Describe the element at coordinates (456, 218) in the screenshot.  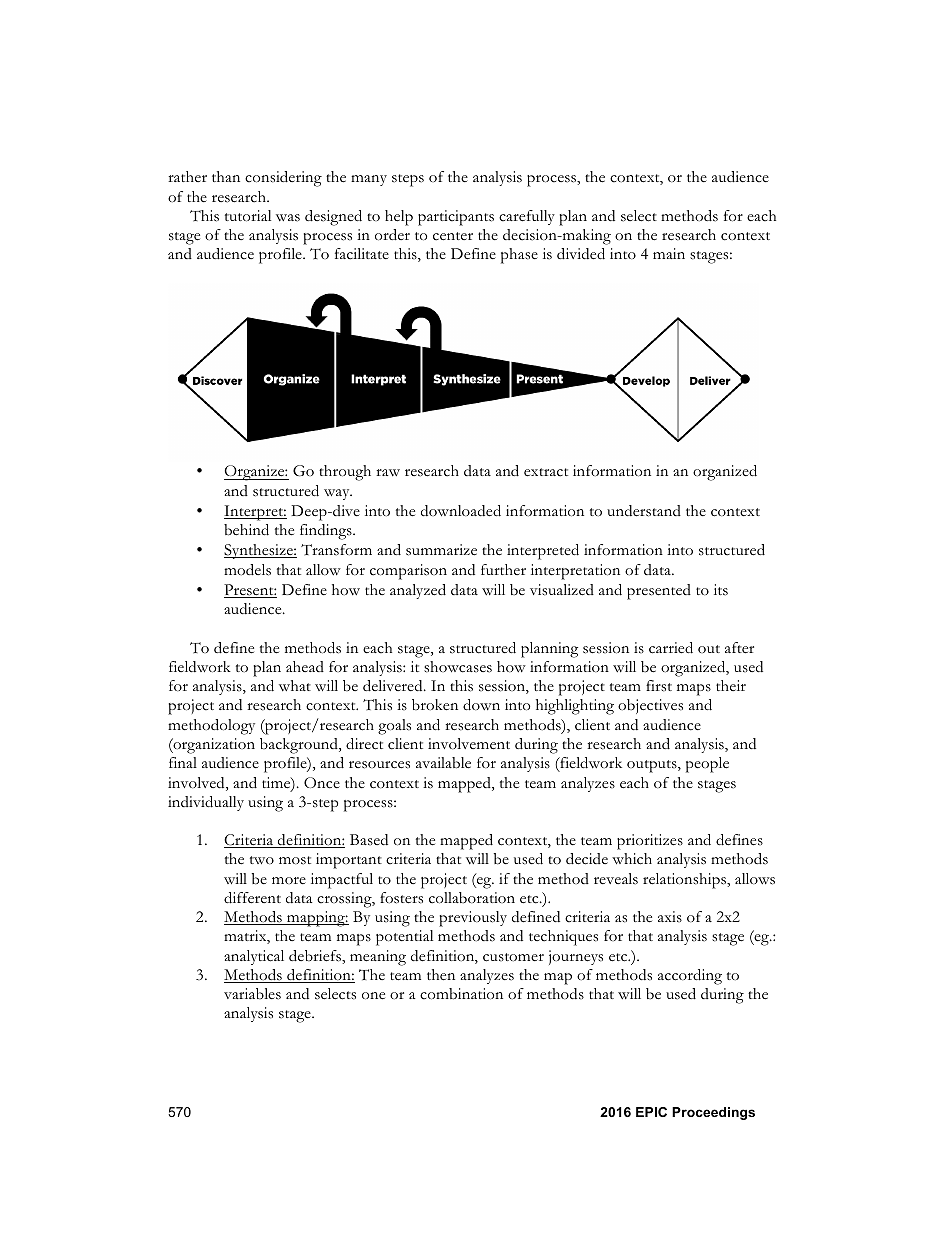
I see `participants` at that location.
